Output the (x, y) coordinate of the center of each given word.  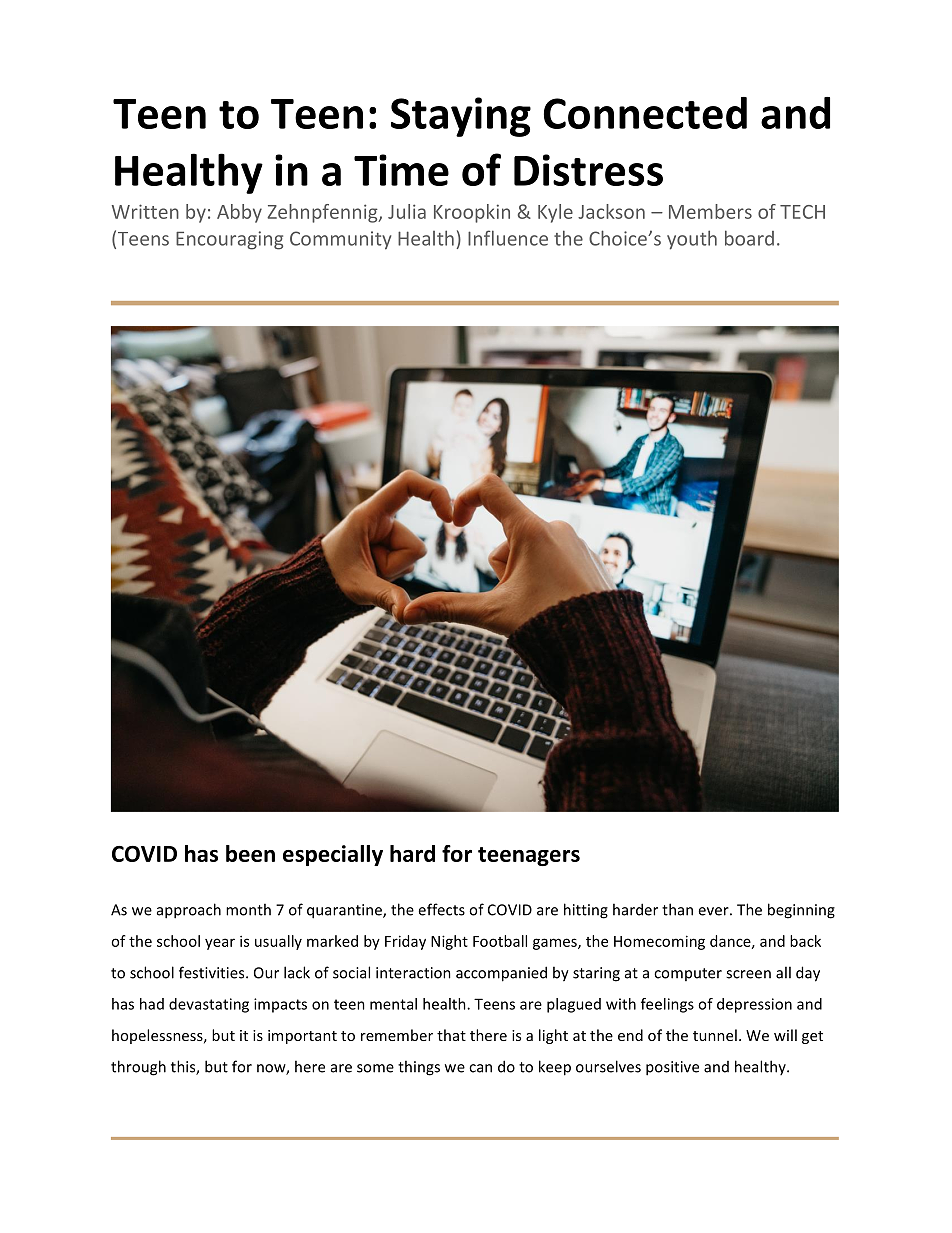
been (250, 853)
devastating (209, 1005)
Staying (461, 117)
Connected (645, 113)
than (677, 909)
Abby (239, 213)
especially (333, 855)
